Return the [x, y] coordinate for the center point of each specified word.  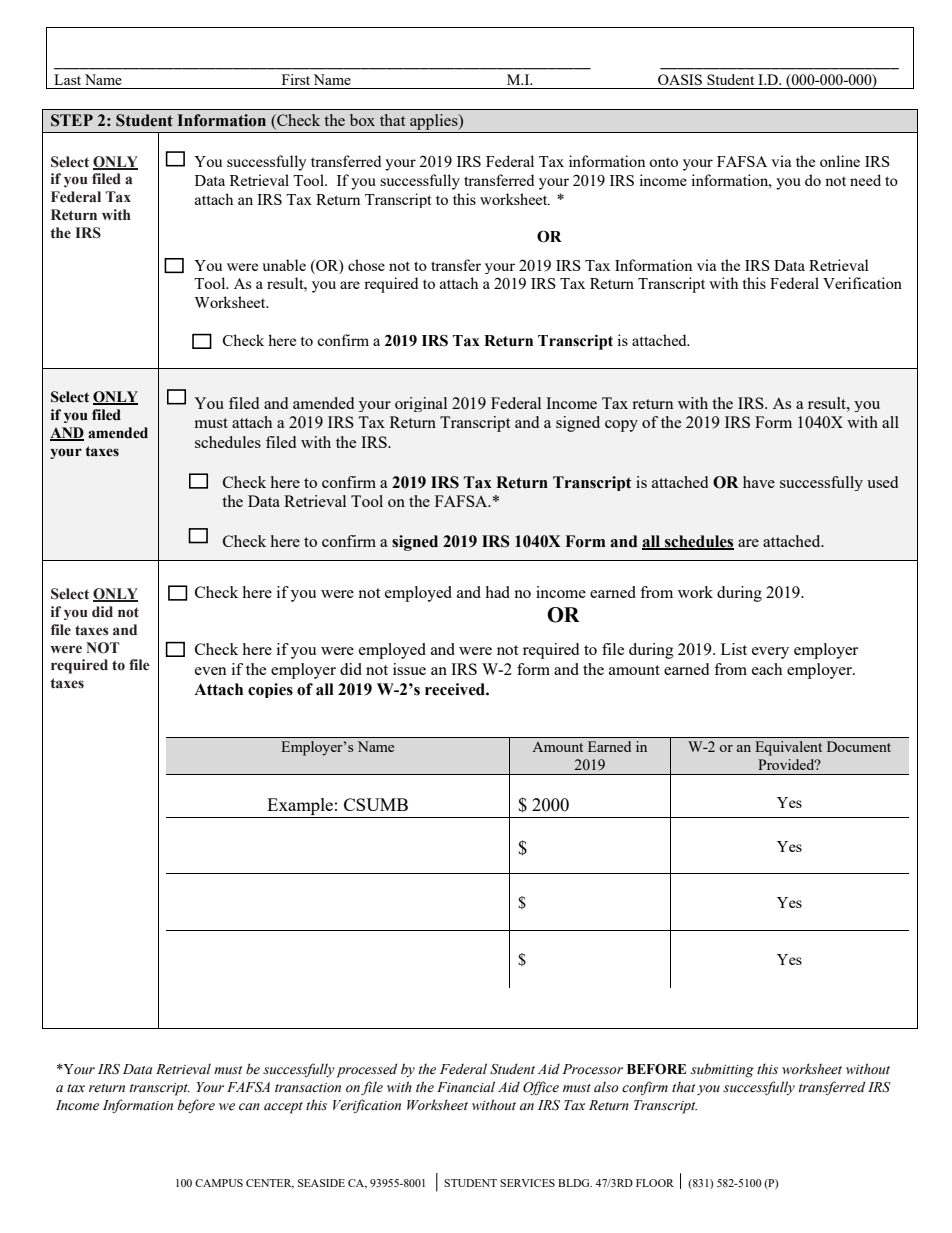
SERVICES [527, 1183]
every [770, 653]
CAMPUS [219, 1183]
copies [270, 690]
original [421, 404]
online [840, 161]
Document [859, 746]
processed [367, 1070]
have [759, 482]
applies [435, 122]
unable [284, 265]
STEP [72, 120]
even [211, 671]
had [497, 592]
